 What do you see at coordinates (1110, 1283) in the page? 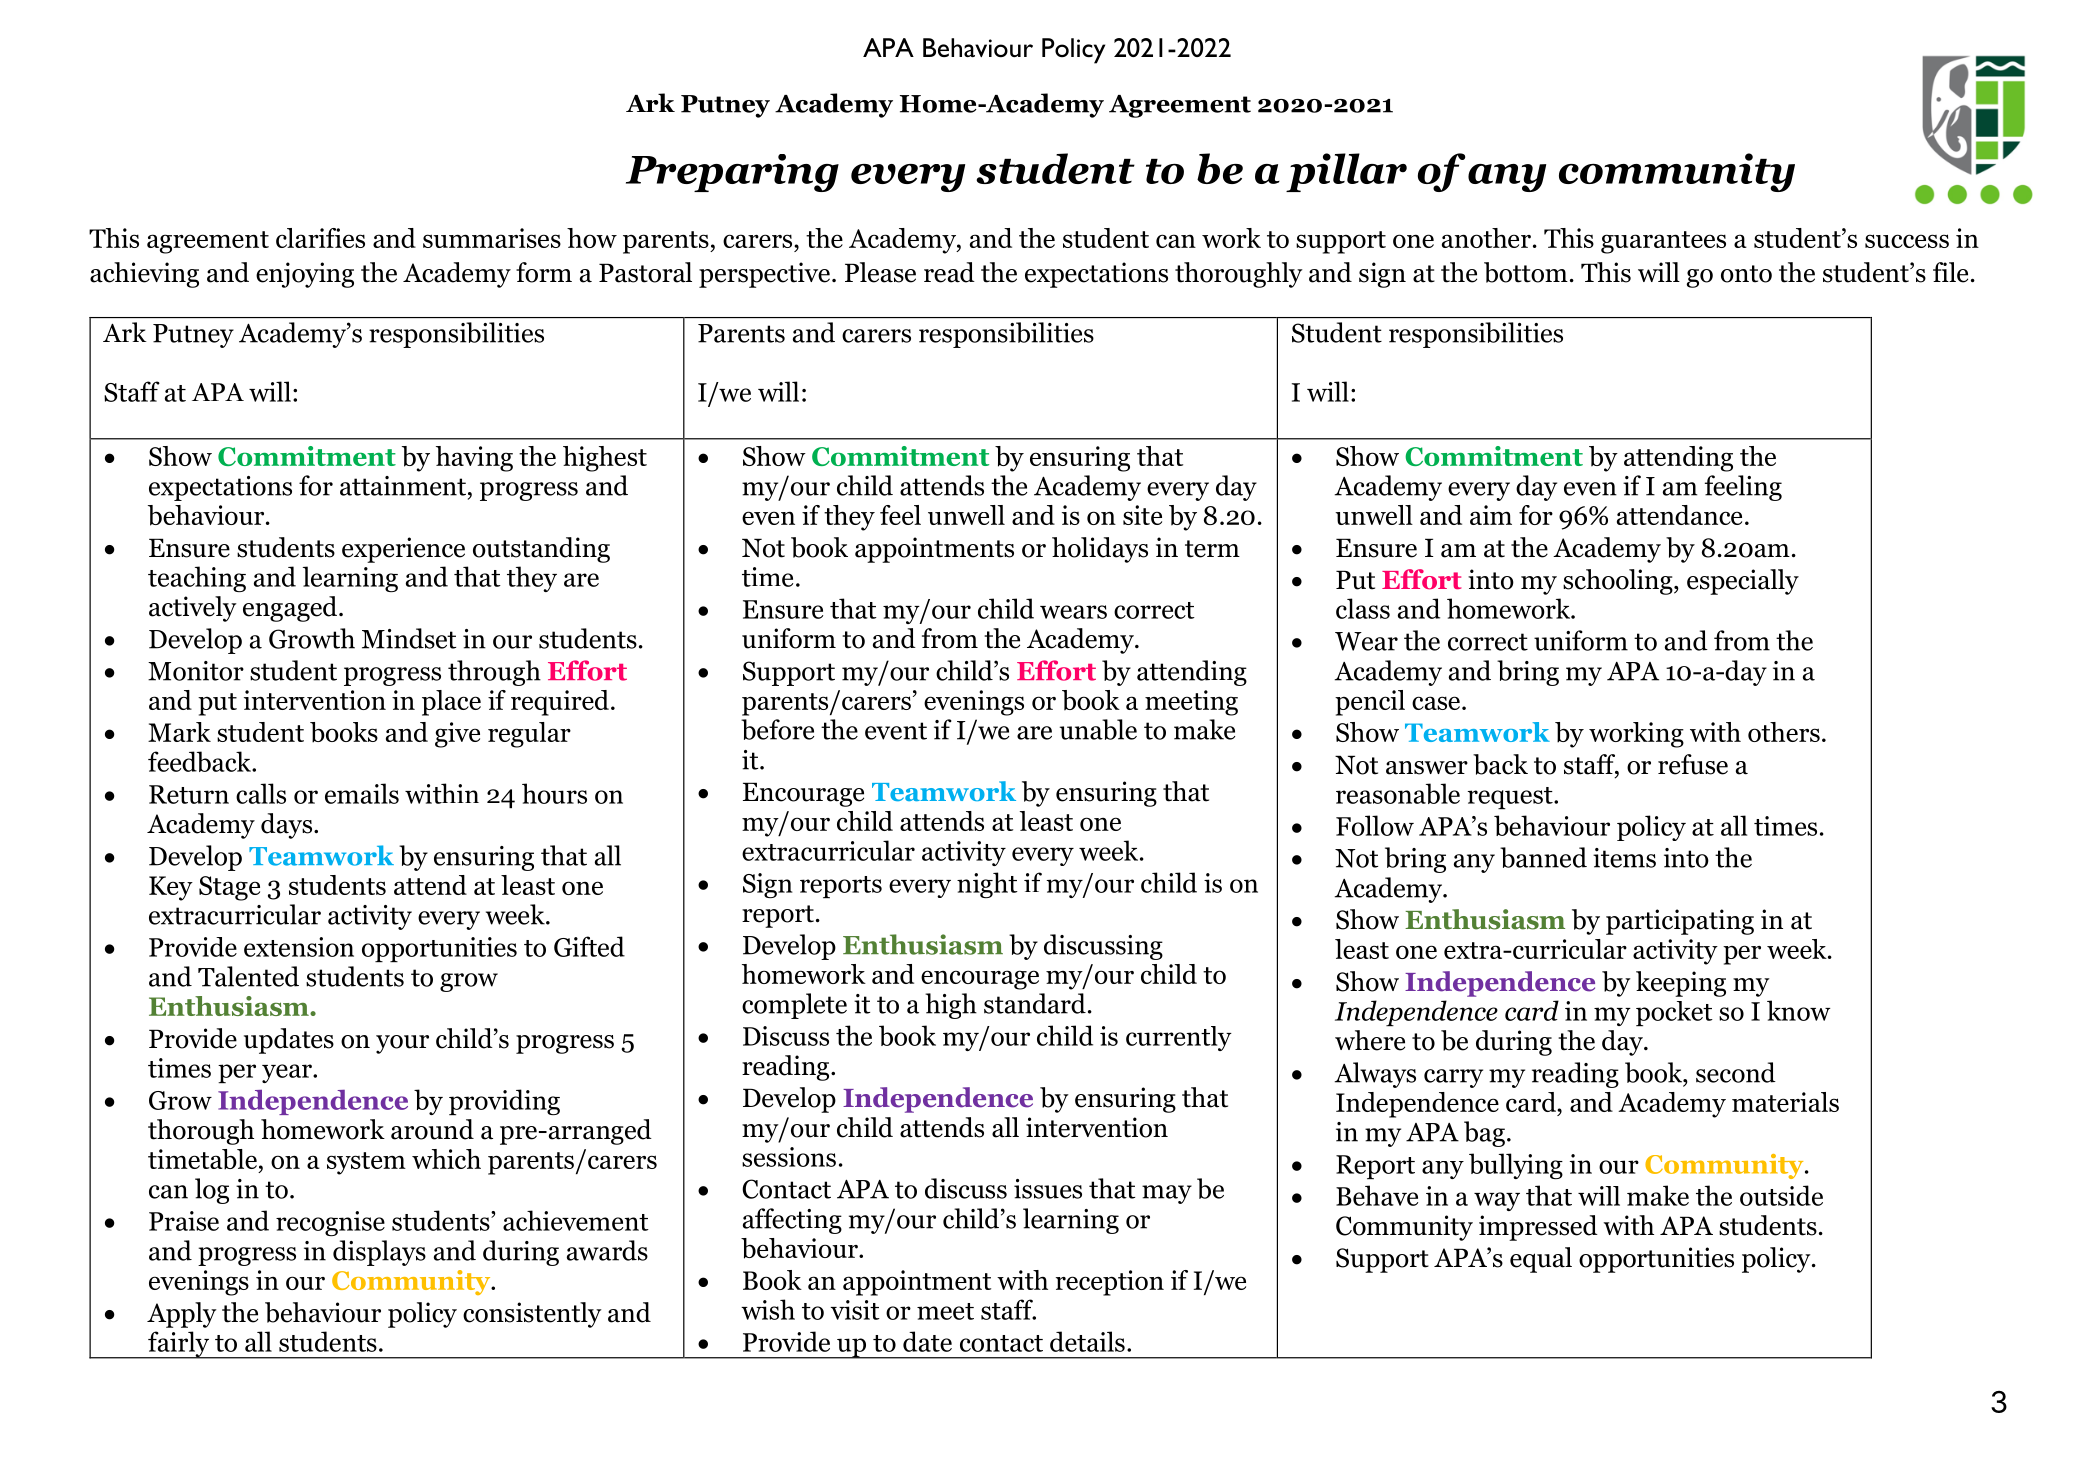
I see `reception` at bounding box center [1110, 1283].
